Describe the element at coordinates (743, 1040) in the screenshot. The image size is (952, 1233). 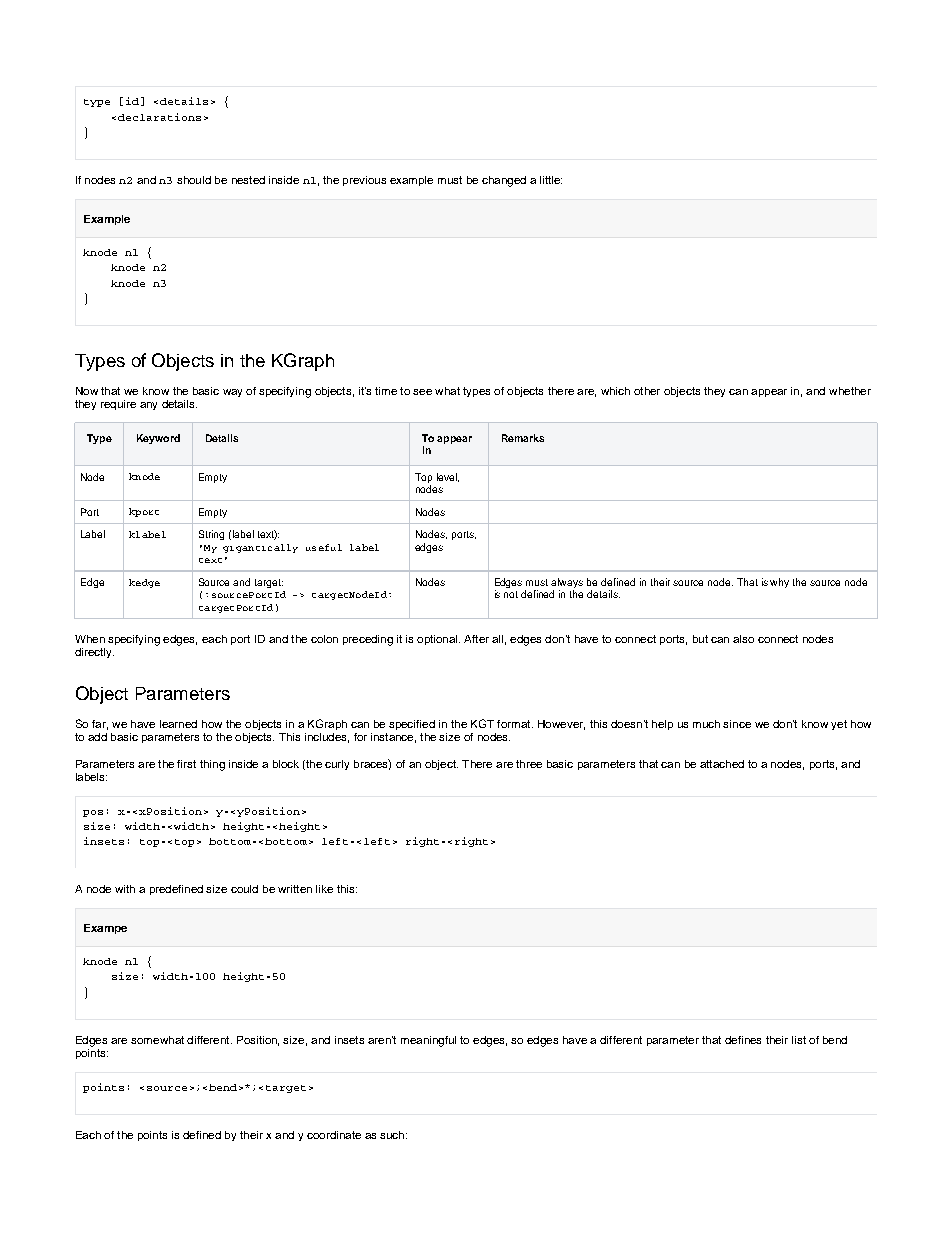
I see `defines` at that location.
